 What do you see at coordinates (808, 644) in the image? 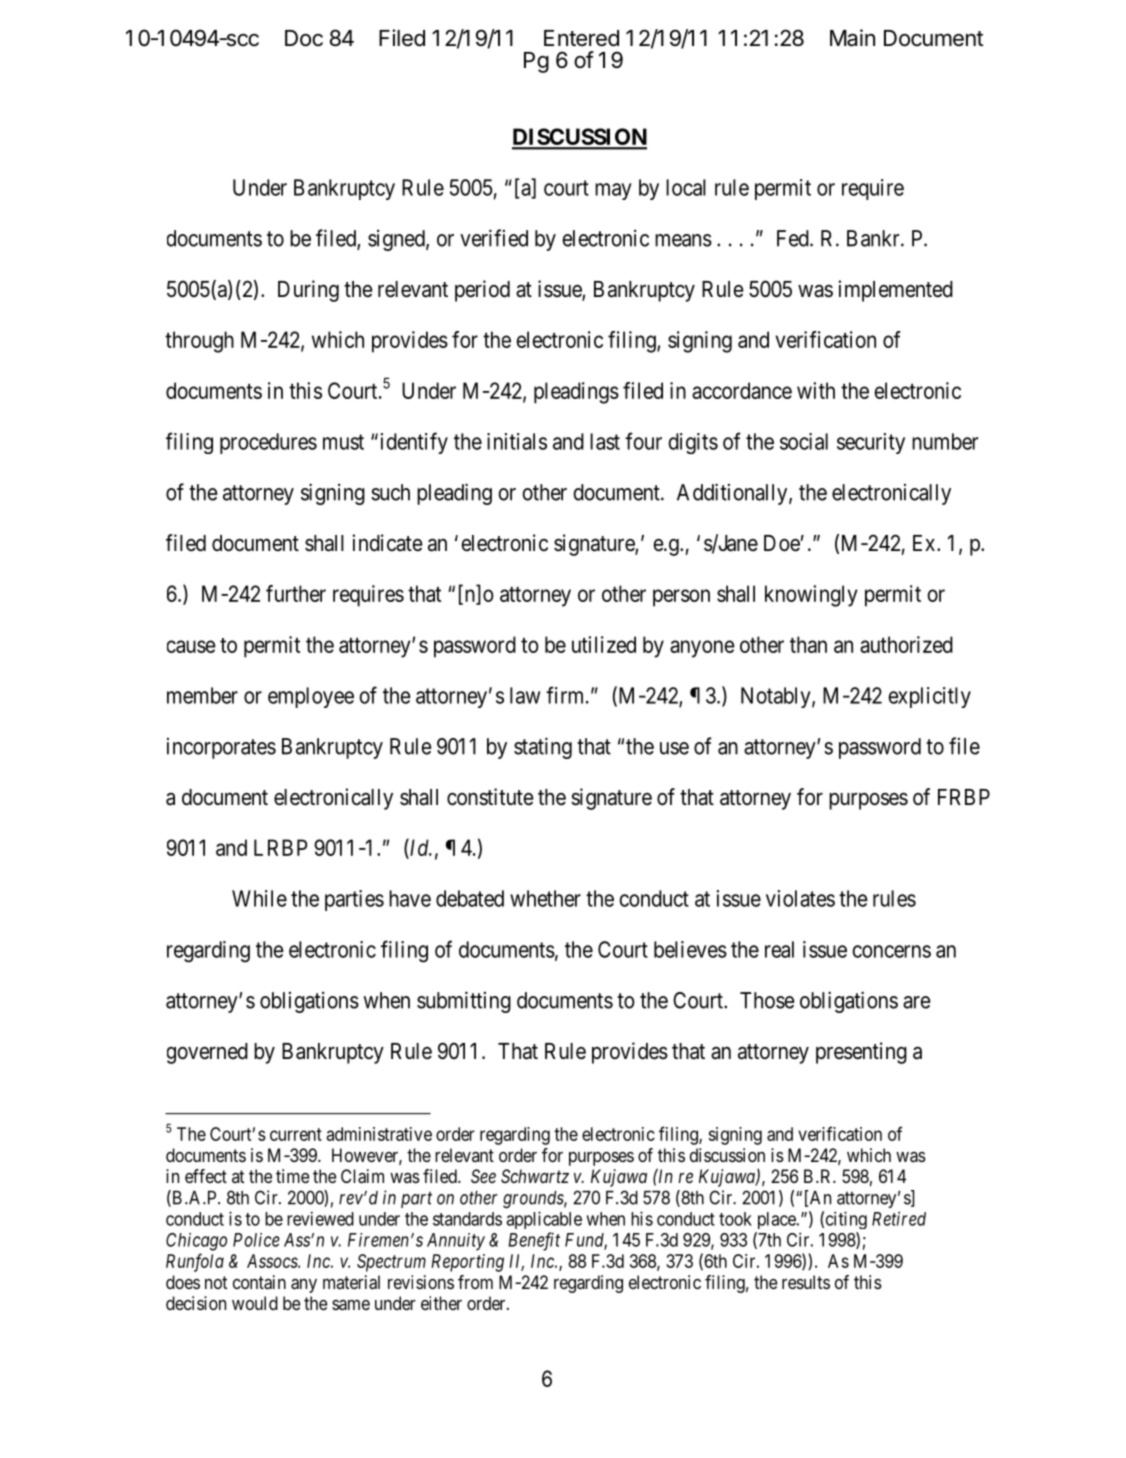
I see `than` at bounding box center [808, 644].
